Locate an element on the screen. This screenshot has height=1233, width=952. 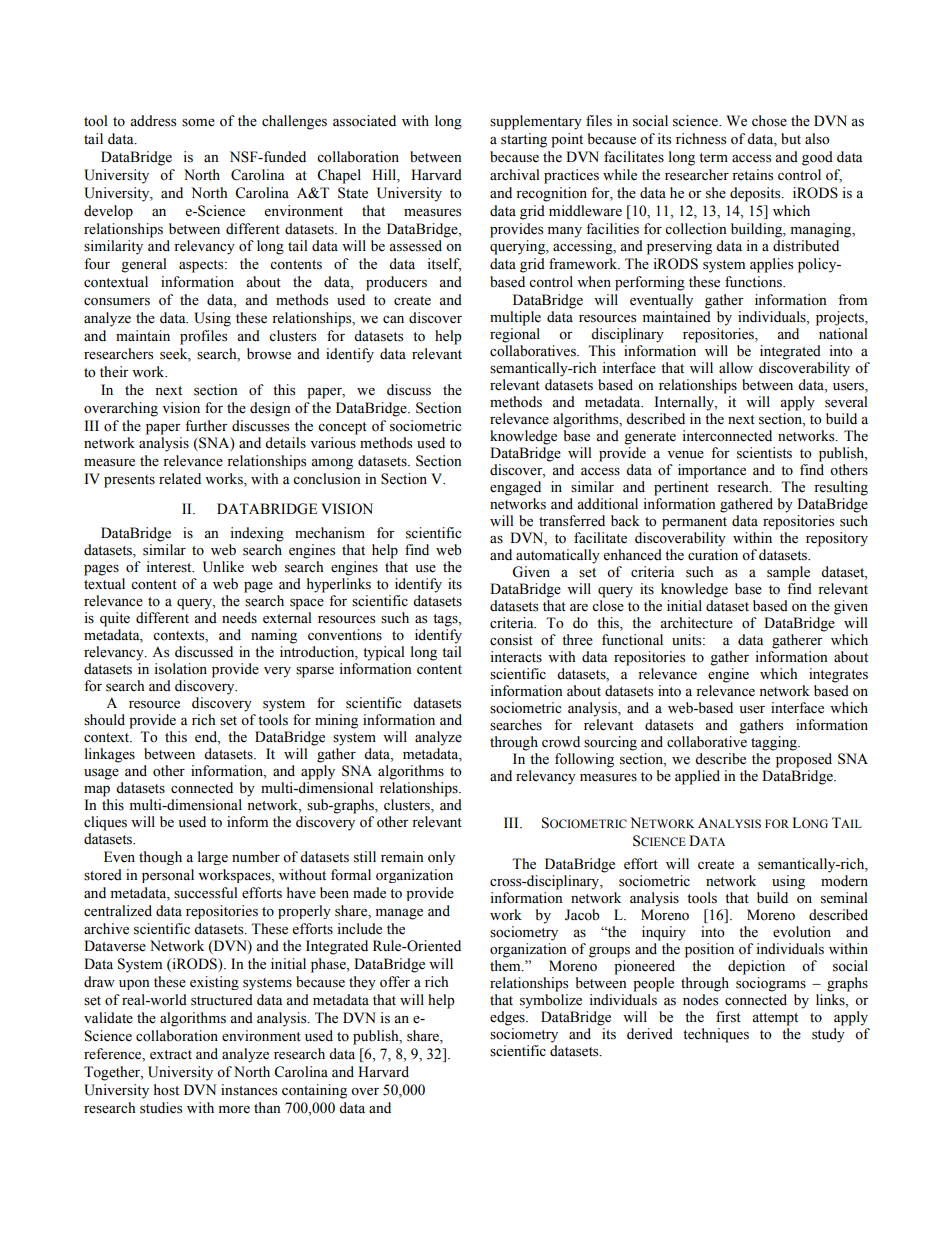
starting is located at coordinates (524, 140).
